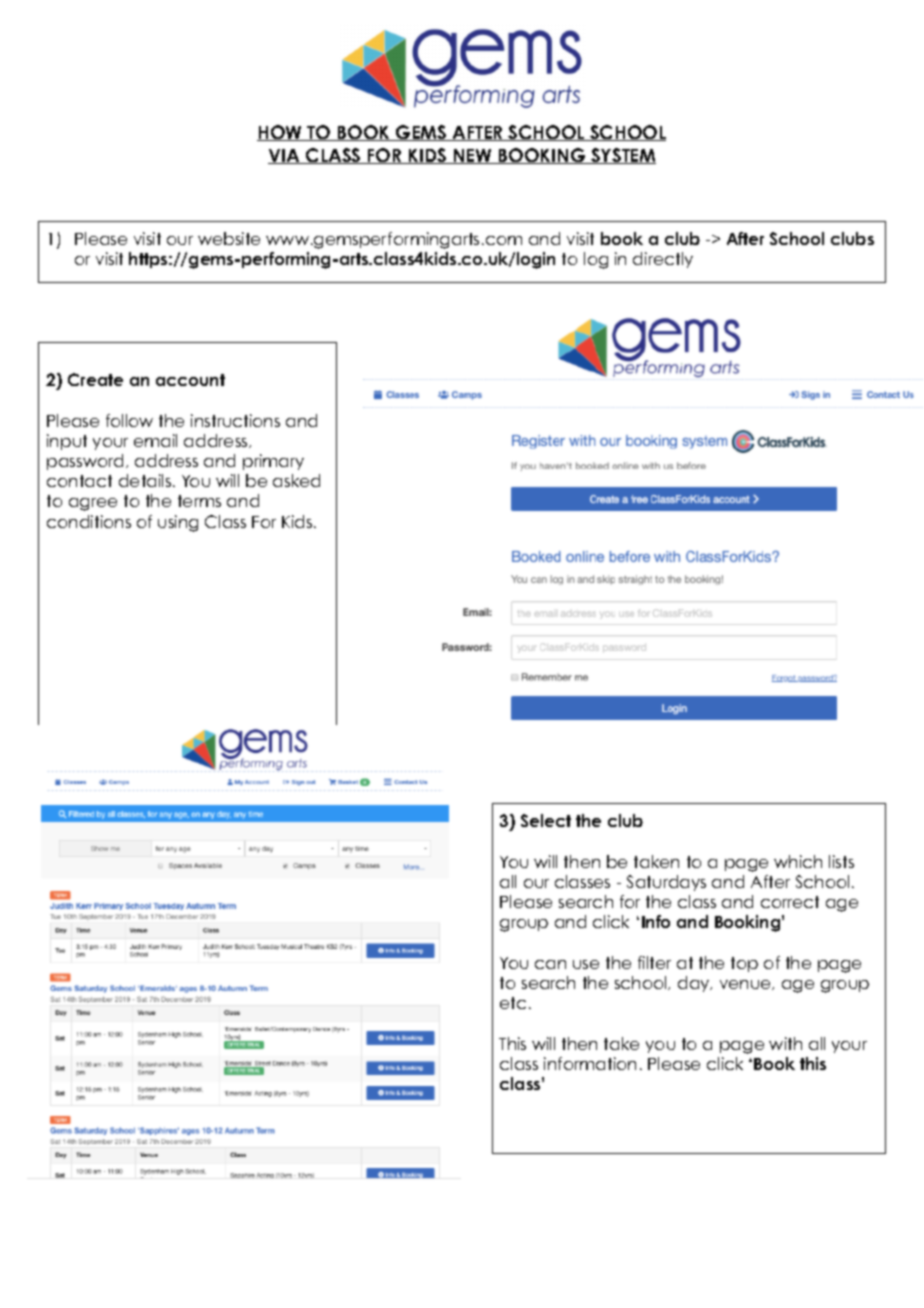 The height and width of the screenshot is (1308, 924). I want to click on directly, so click(663, 260).
